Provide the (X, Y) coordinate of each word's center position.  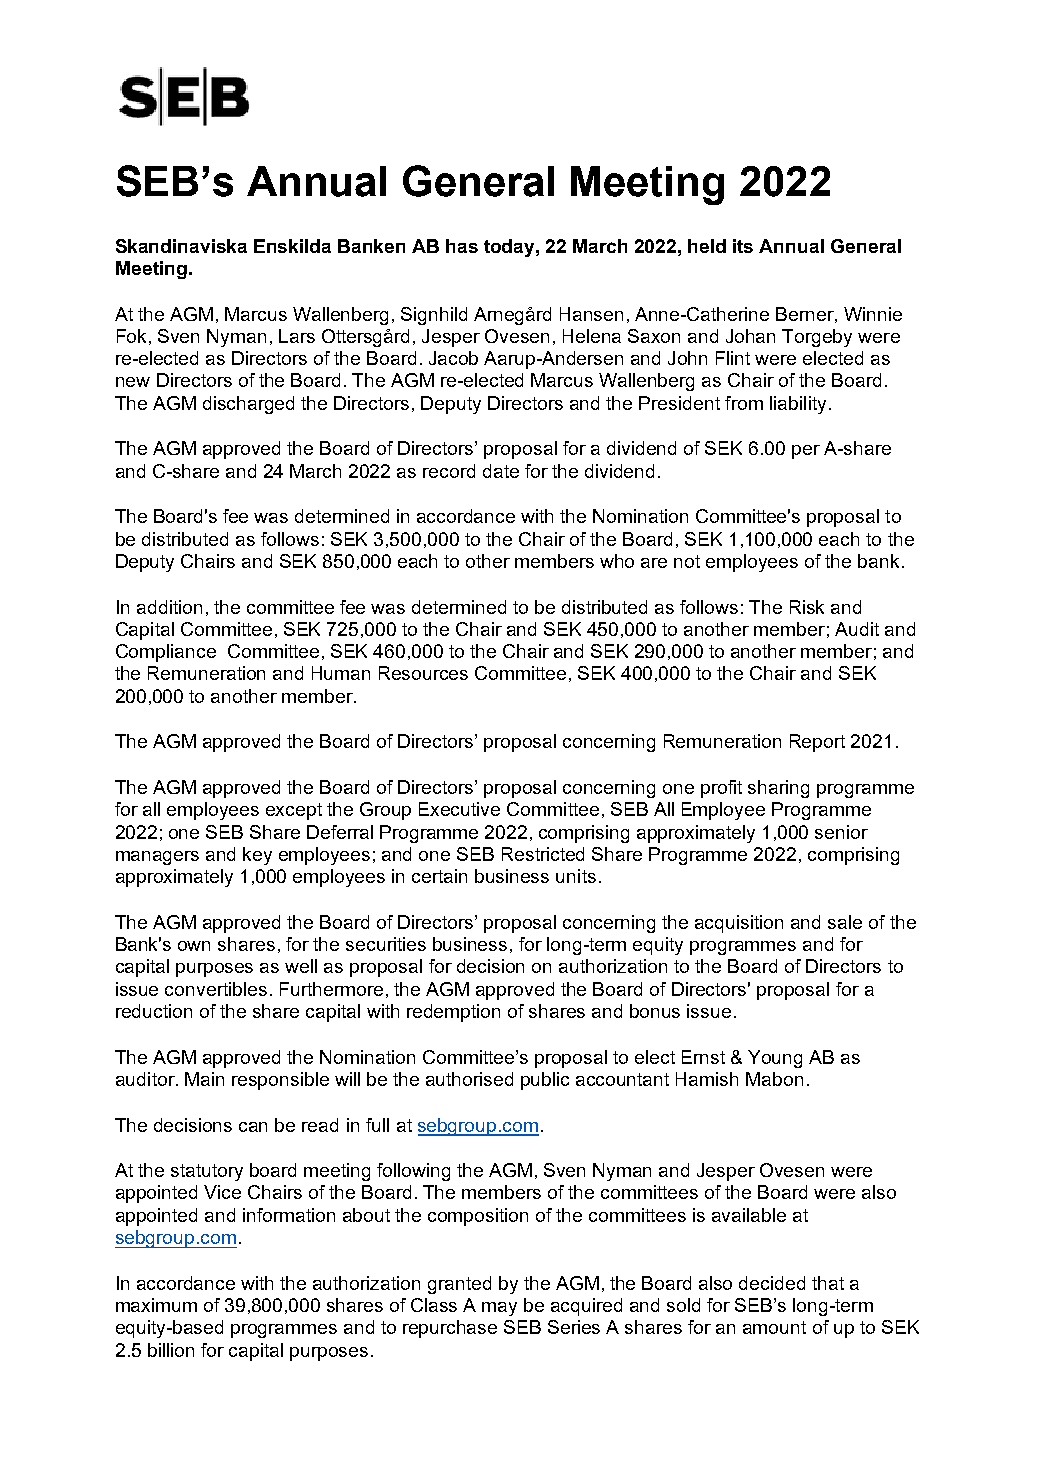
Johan (750, 336)
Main (204, 1079)
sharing (778, 789)
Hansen (591, 314)
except (294, 811)
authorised (469, 1079)
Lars (297, 336)
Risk (807, 607)
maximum (156, 1305)
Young (775, 1059)
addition (169, 607)
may (499, 1309)
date (501, 471)
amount (774, 1327)
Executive (459, 809)
